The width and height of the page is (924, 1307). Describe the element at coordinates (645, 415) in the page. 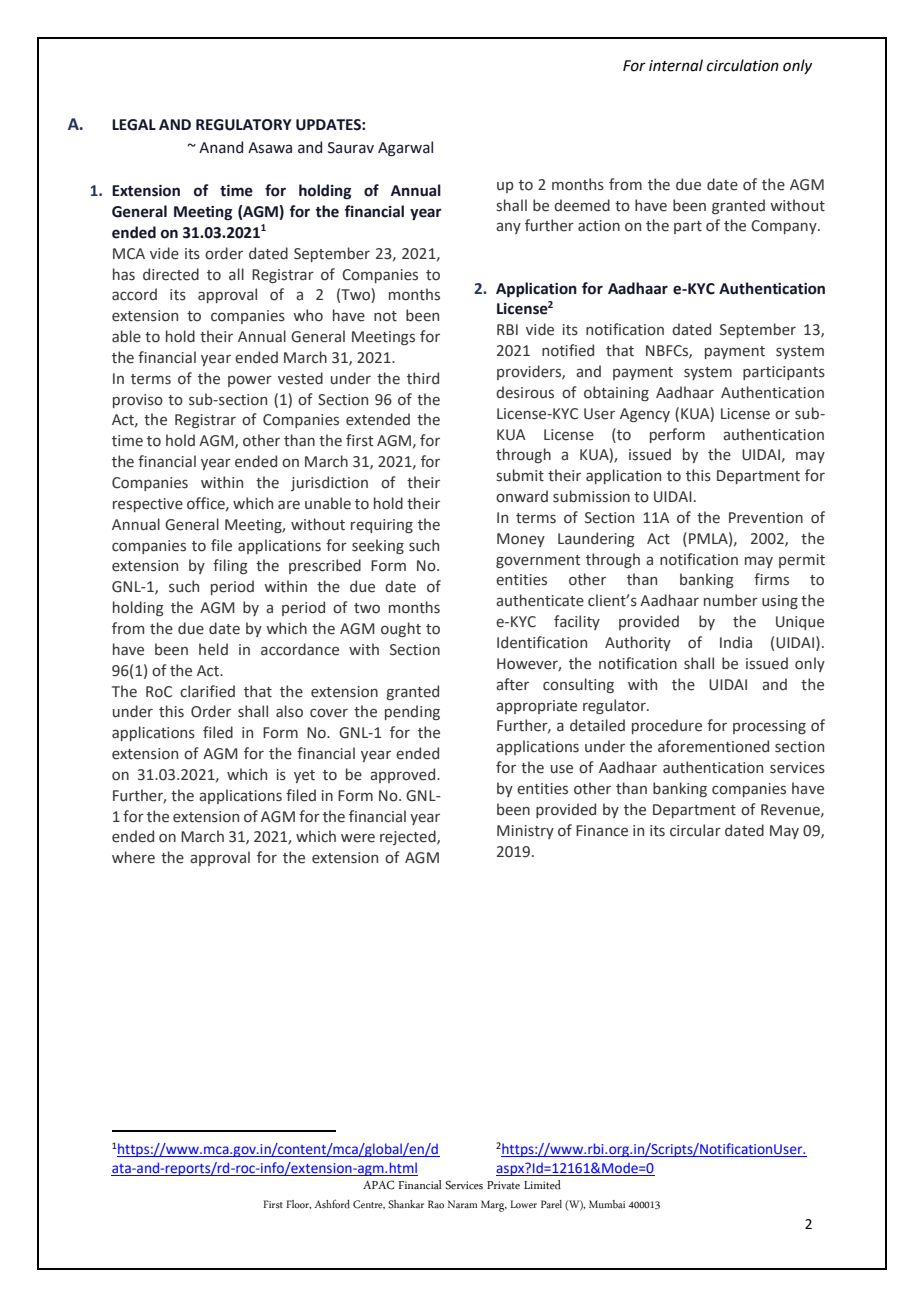

I see `Agency` at that location.
